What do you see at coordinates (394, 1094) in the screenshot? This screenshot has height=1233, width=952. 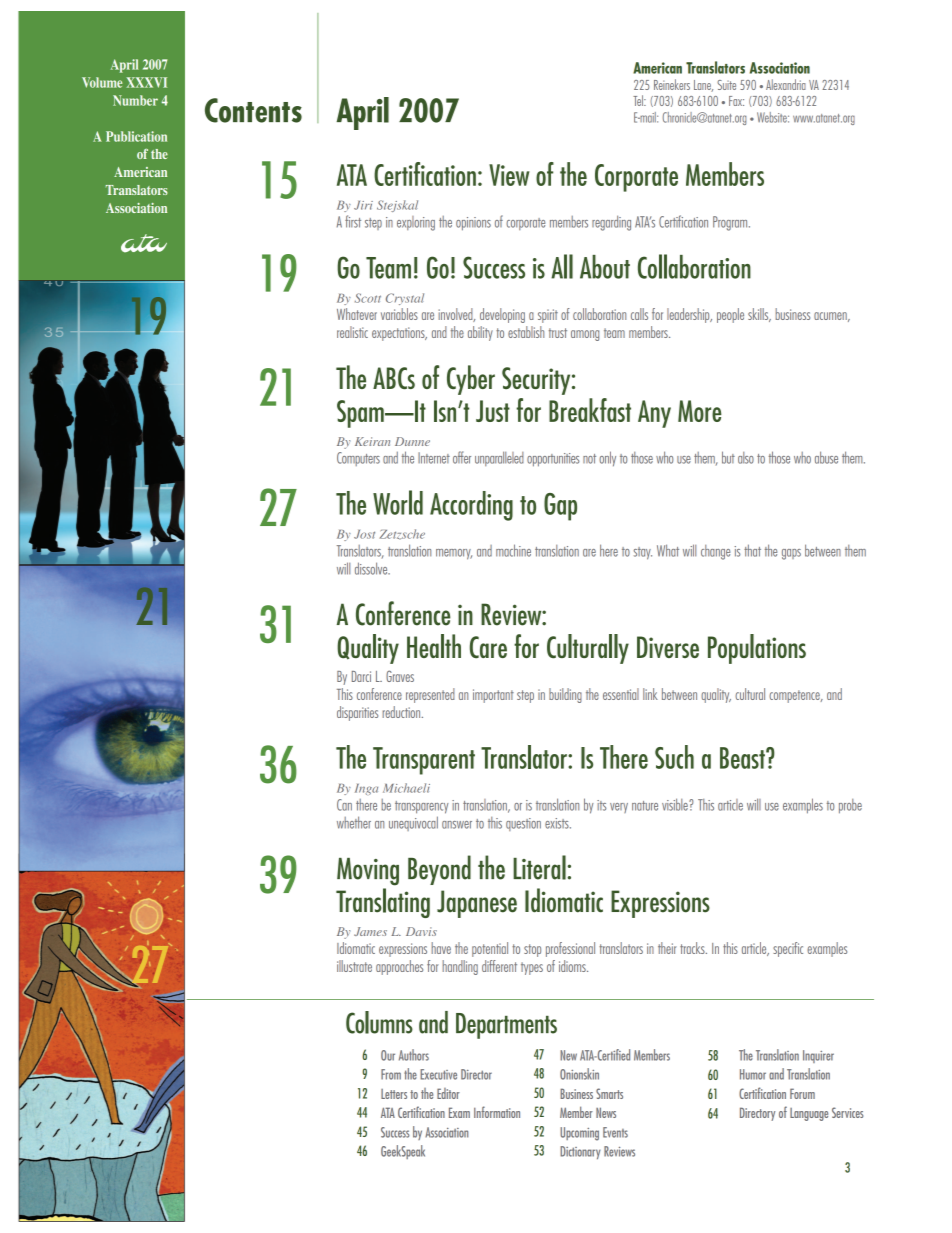 I see `Letters` at bounding box center [394, 1094].
